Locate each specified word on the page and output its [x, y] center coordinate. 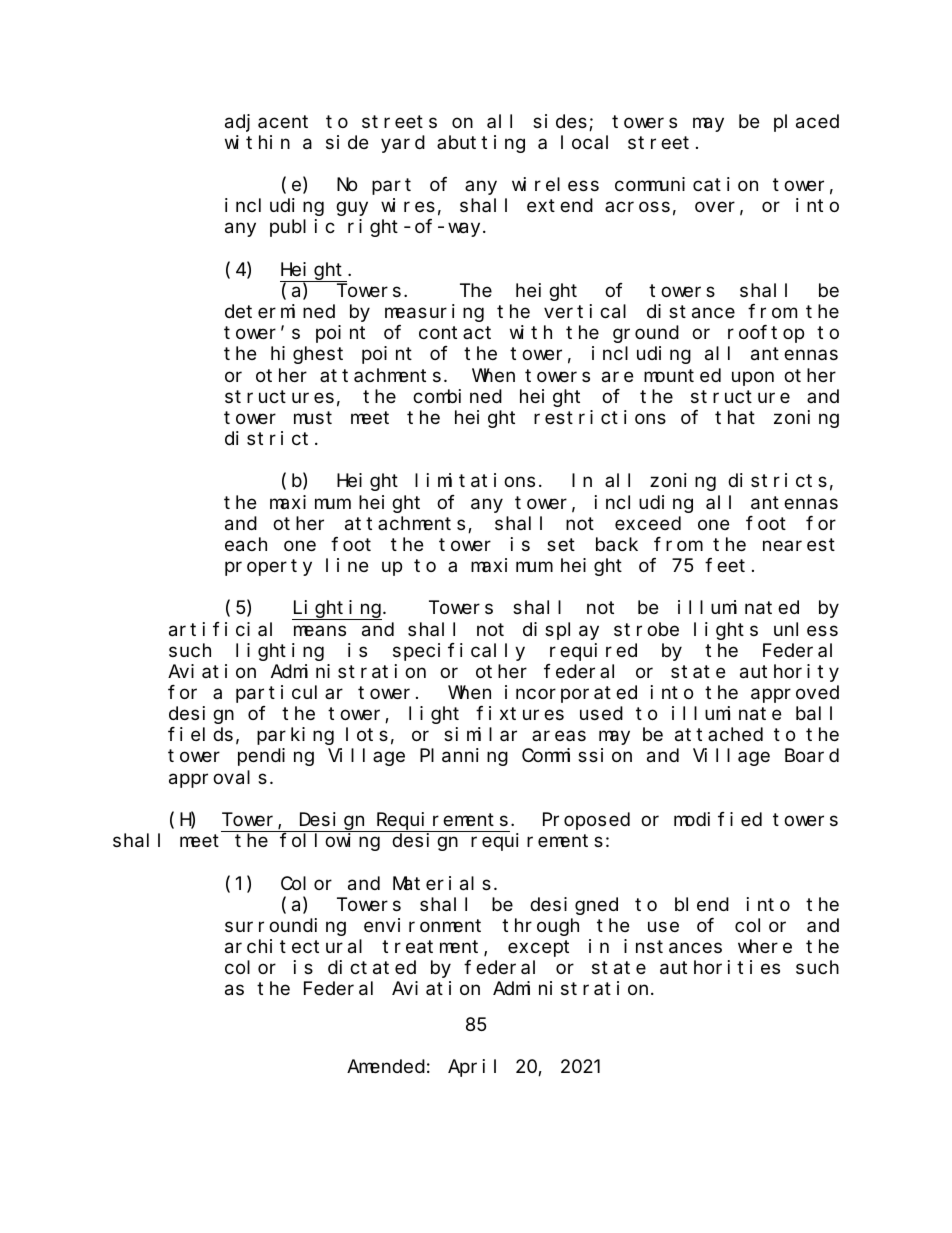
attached [719, 735]
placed [806, 123]
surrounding [285, 927]
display [561, 631]
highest [307, 355]
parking [295, 736]
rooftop [766, 334]
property [268, 568]
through [540, 927]
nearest [799, 545]
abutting [481, 144]
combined [457, 396]
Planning [464, 757]
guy [352, 209]
